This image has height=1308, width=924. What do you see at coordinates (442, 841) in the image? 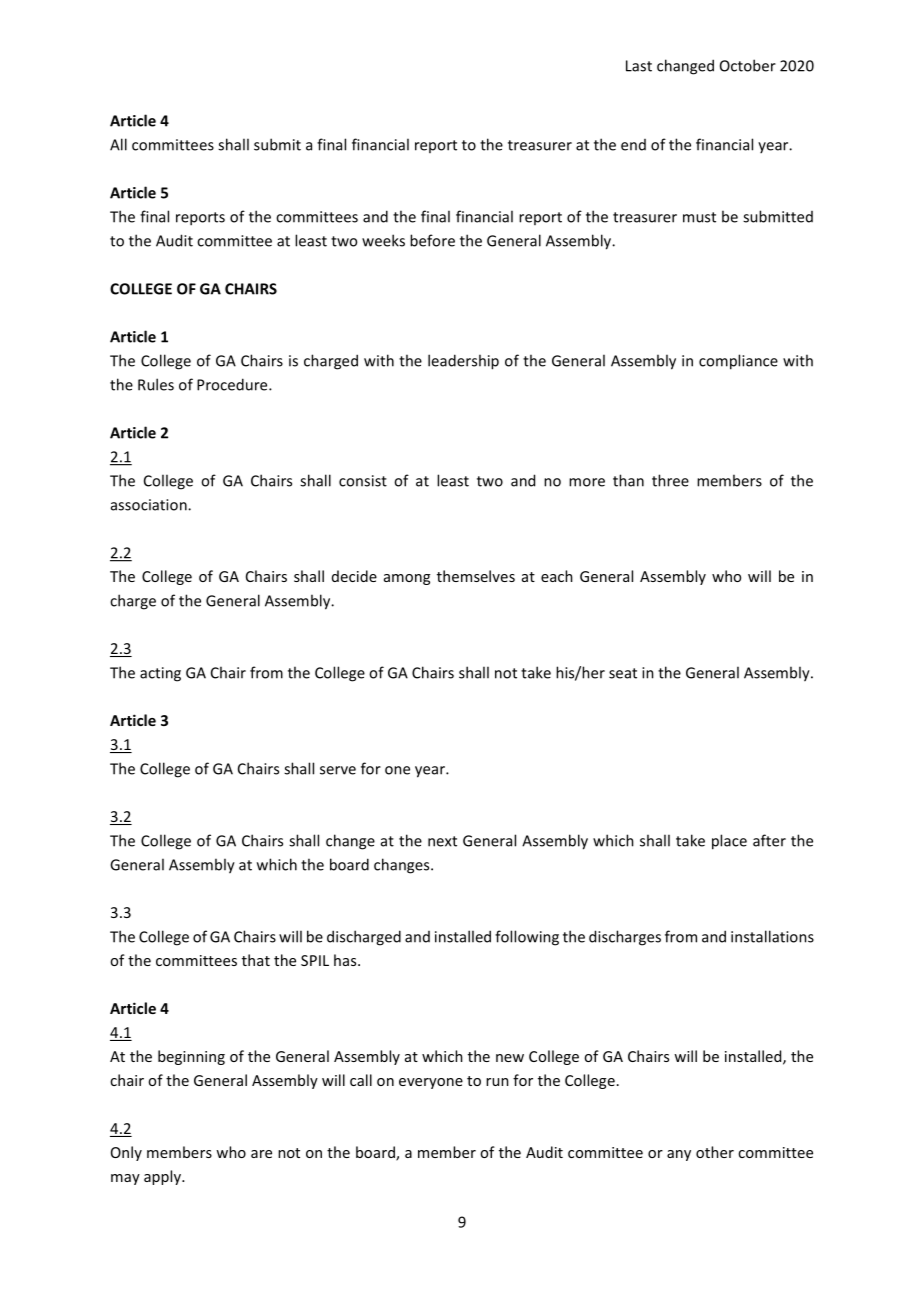
I see `next` at bounding box center [442, 841].
